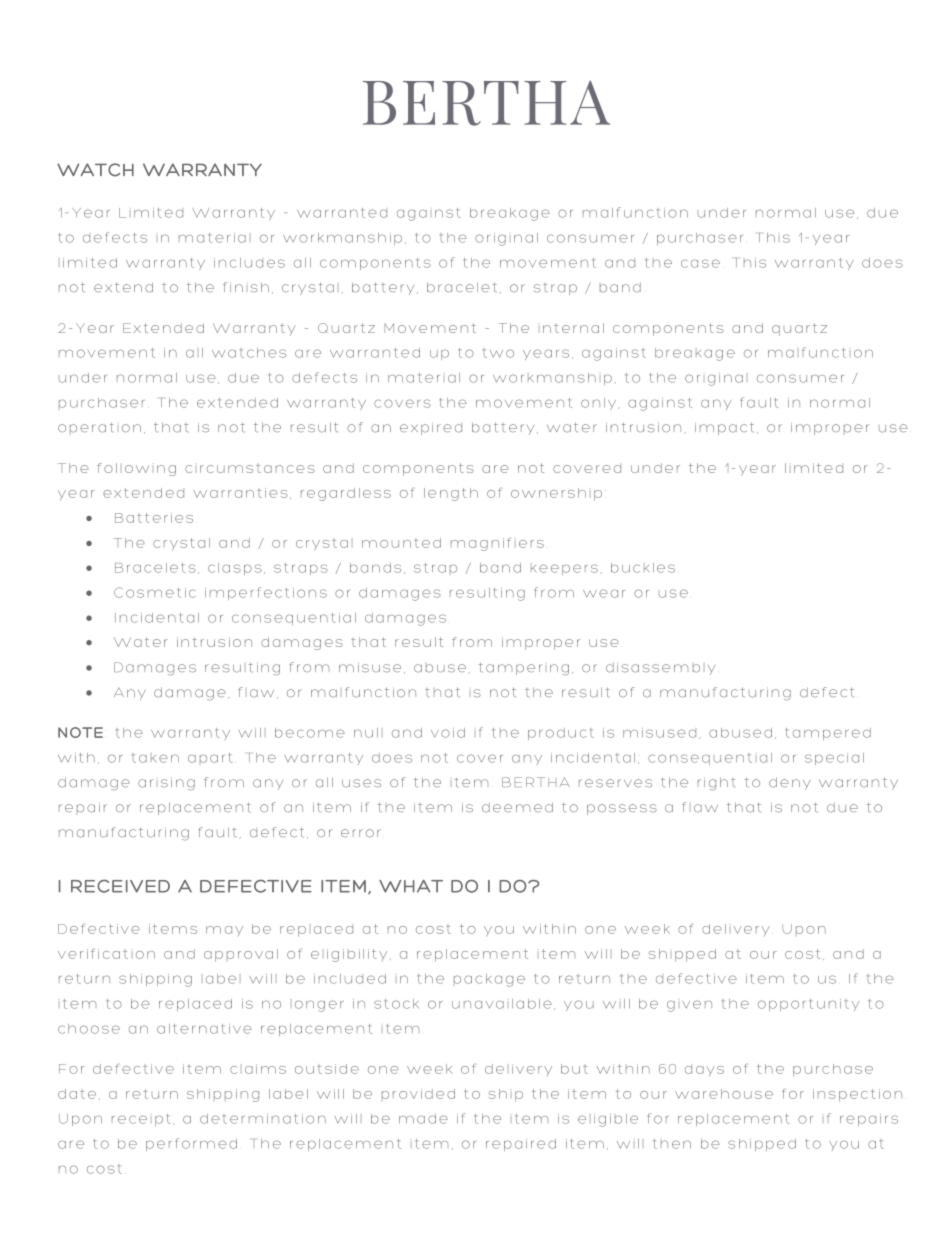  Describe the element at coordinates (700, 263) in the image. I see `case` at that location.
